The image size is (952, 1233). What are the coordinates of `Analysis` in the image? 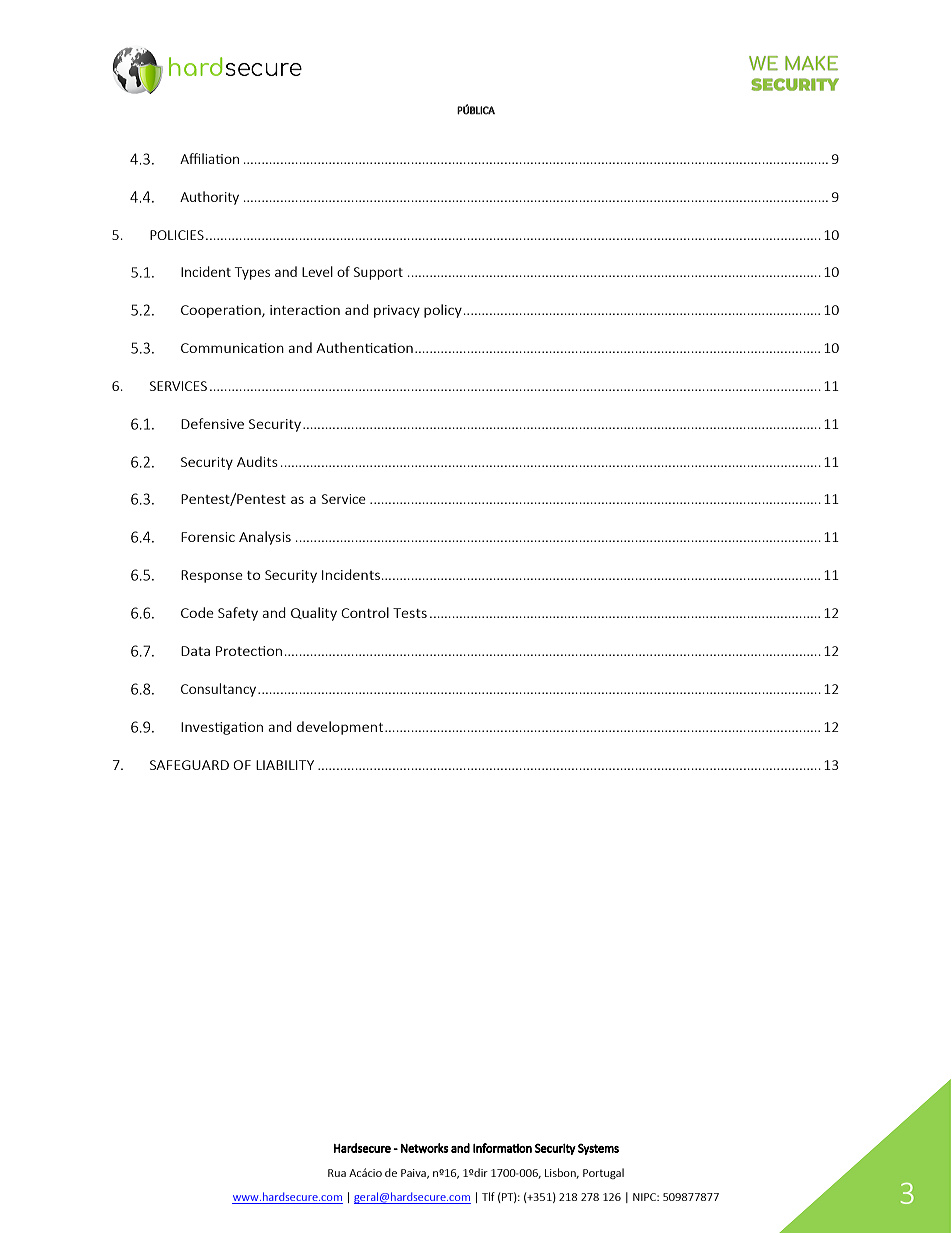 It's located at (265, 538).
